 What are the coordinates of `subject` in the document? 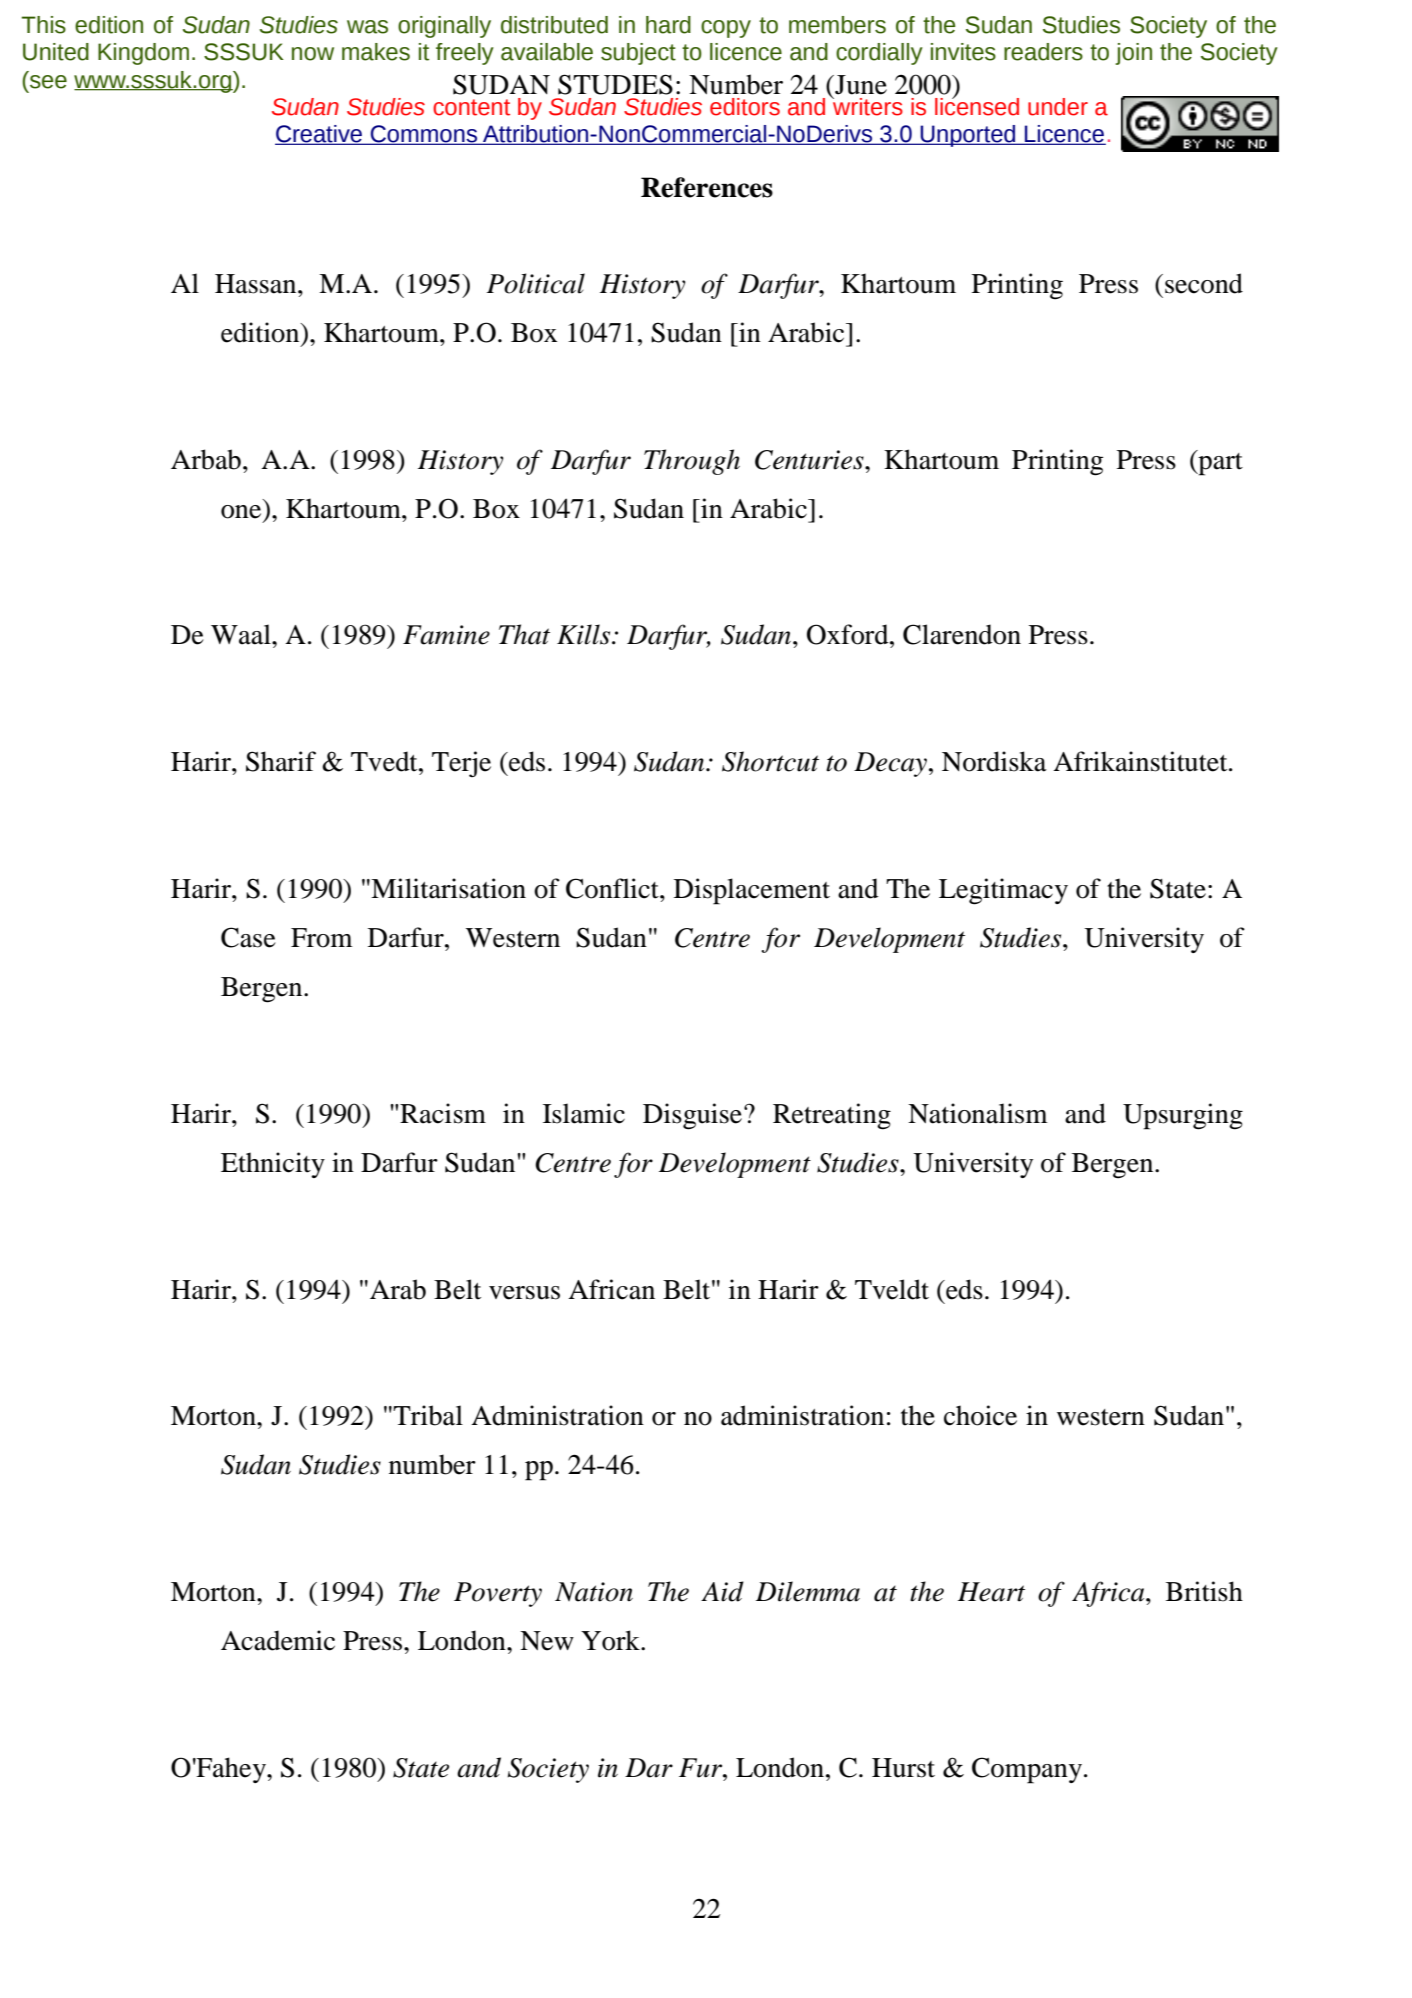 It's located at (638, 54).
